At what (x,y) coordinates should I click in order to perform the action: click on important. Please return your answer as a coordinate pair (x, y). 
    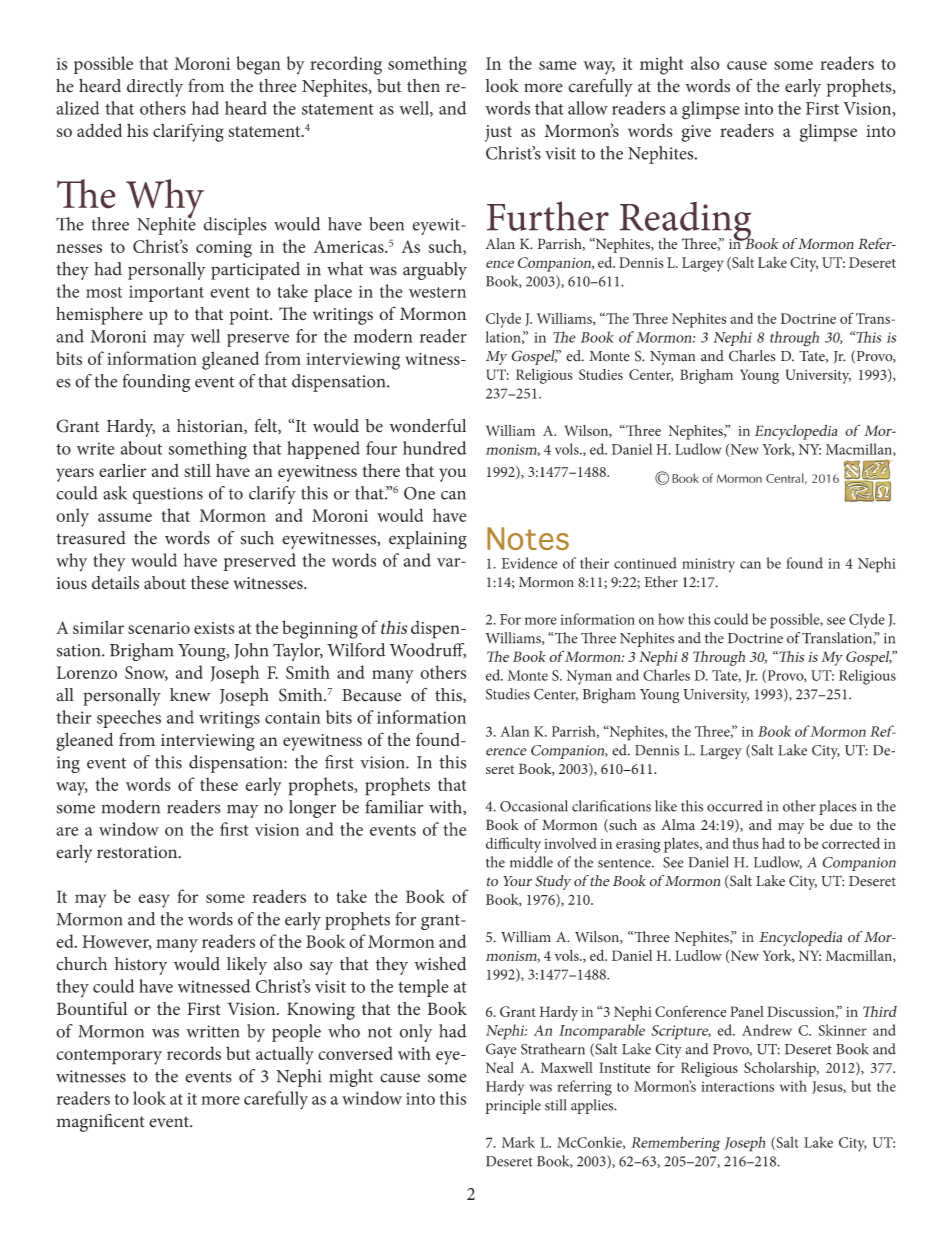
    Looking at the image, I should click on (166, 293).
